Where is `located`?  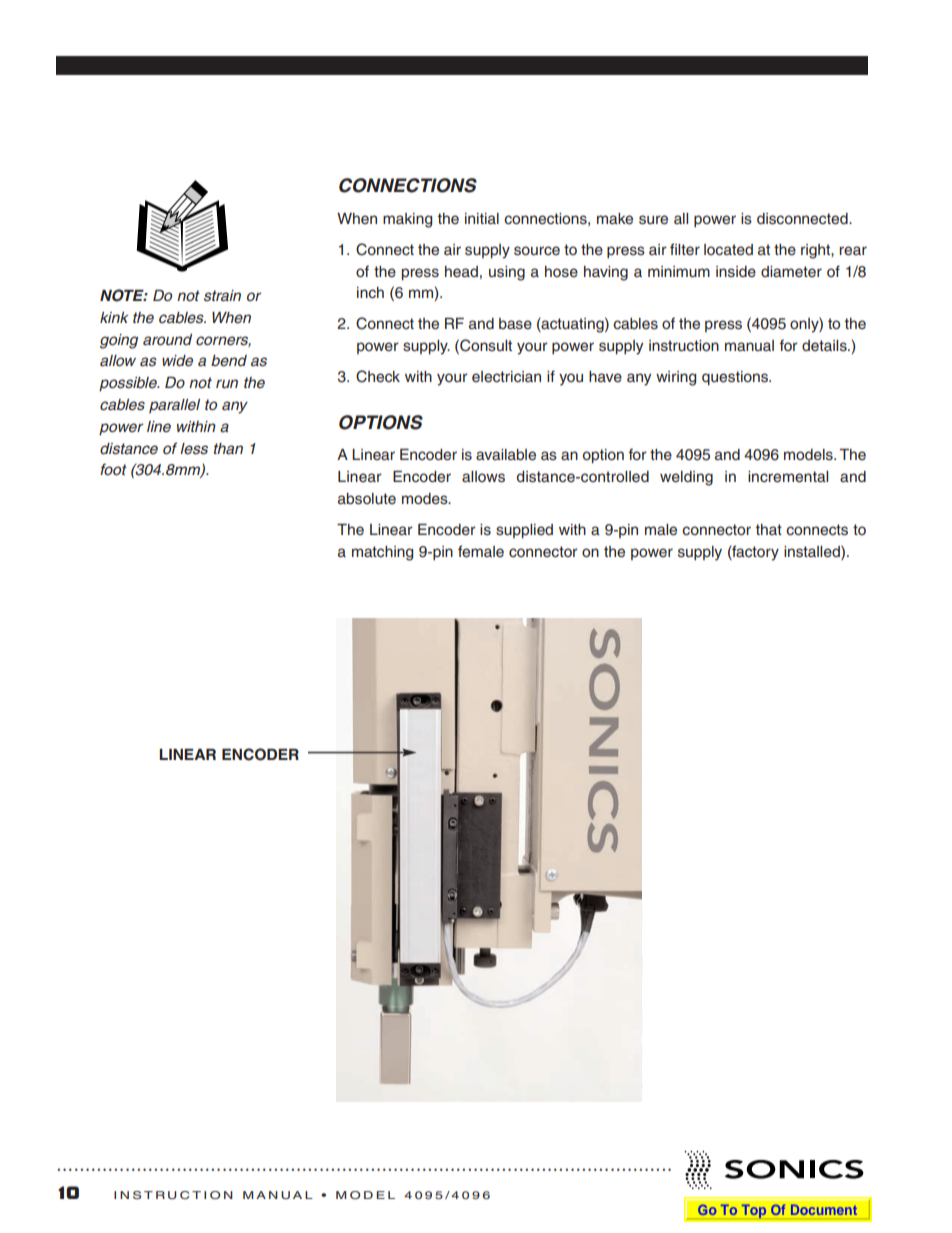 located is located at coordinates (728, 250).
